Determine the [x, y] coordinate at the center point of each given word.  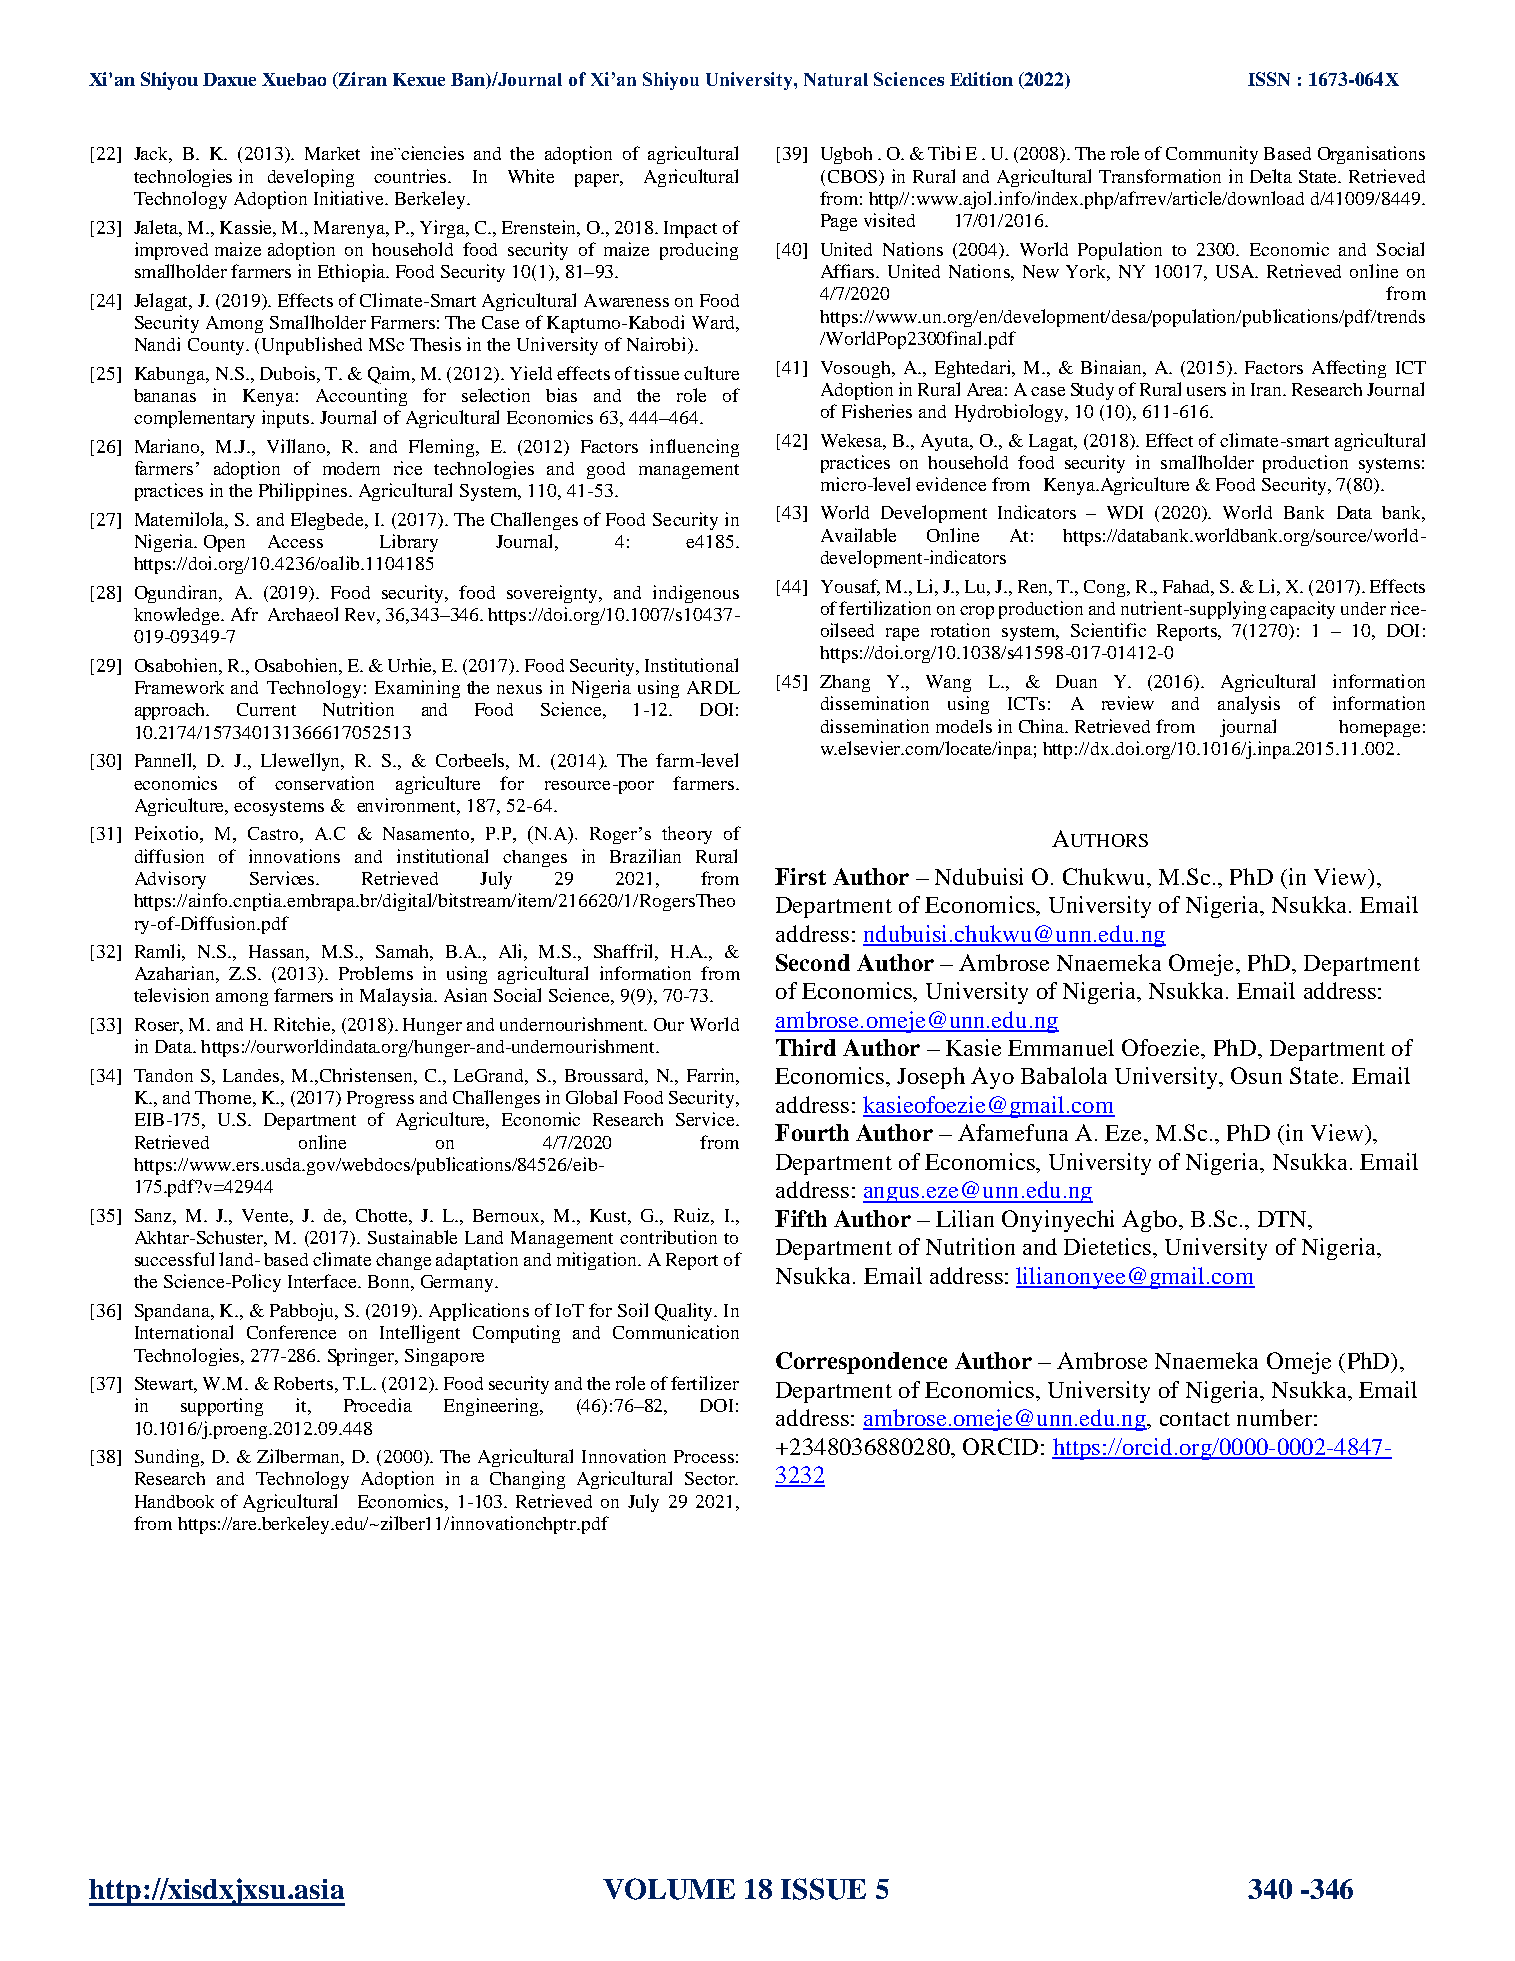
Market [332, 153]
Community [1212, 155]
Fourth [812, 1132]
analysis [1249, 705]
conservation [324, 783]
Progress [380, 1099]
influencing [694, 448]
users [1206, 391]
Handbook [174, 1501]
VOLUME [669, 1889]
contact [1195, 1419]
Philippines [303, 492]
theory [687, 835]
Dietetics [1107, 1246]
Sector [711, 1478]
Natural [836, 79]
